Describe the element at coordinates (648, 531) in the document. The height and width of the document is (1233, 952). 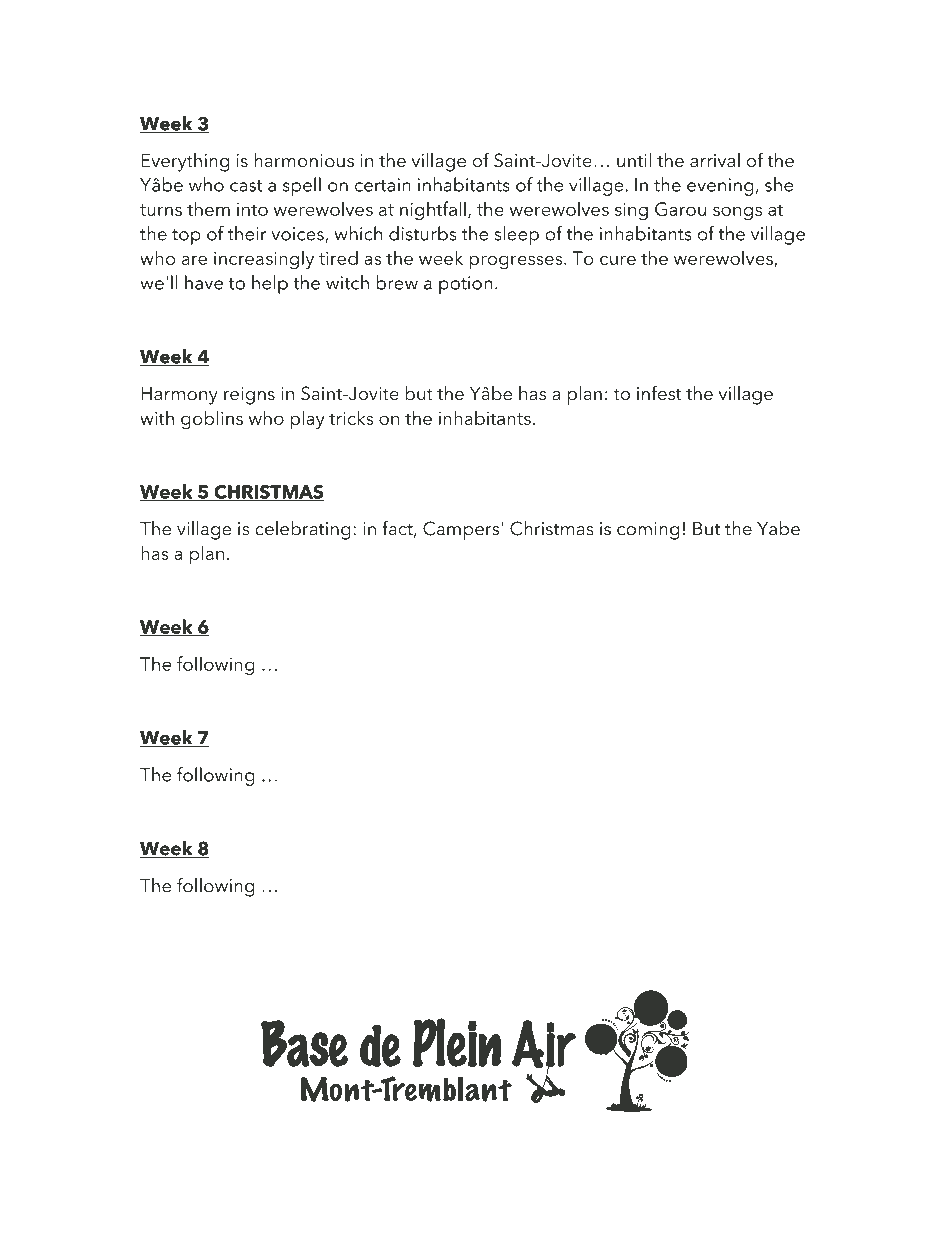
I see `coming` at that location.
